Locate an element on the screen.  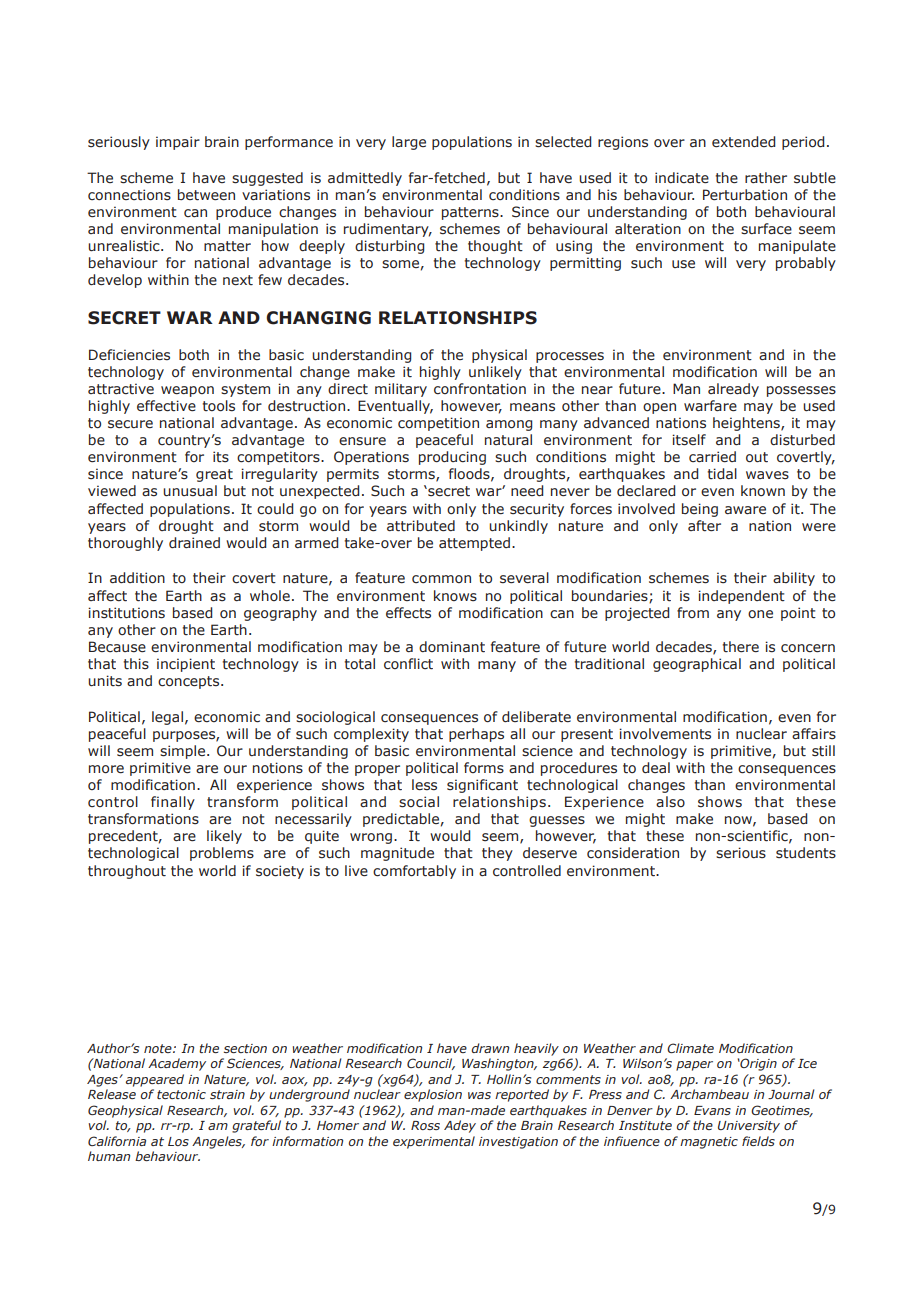
producing is located at coordinates (452, 458).
